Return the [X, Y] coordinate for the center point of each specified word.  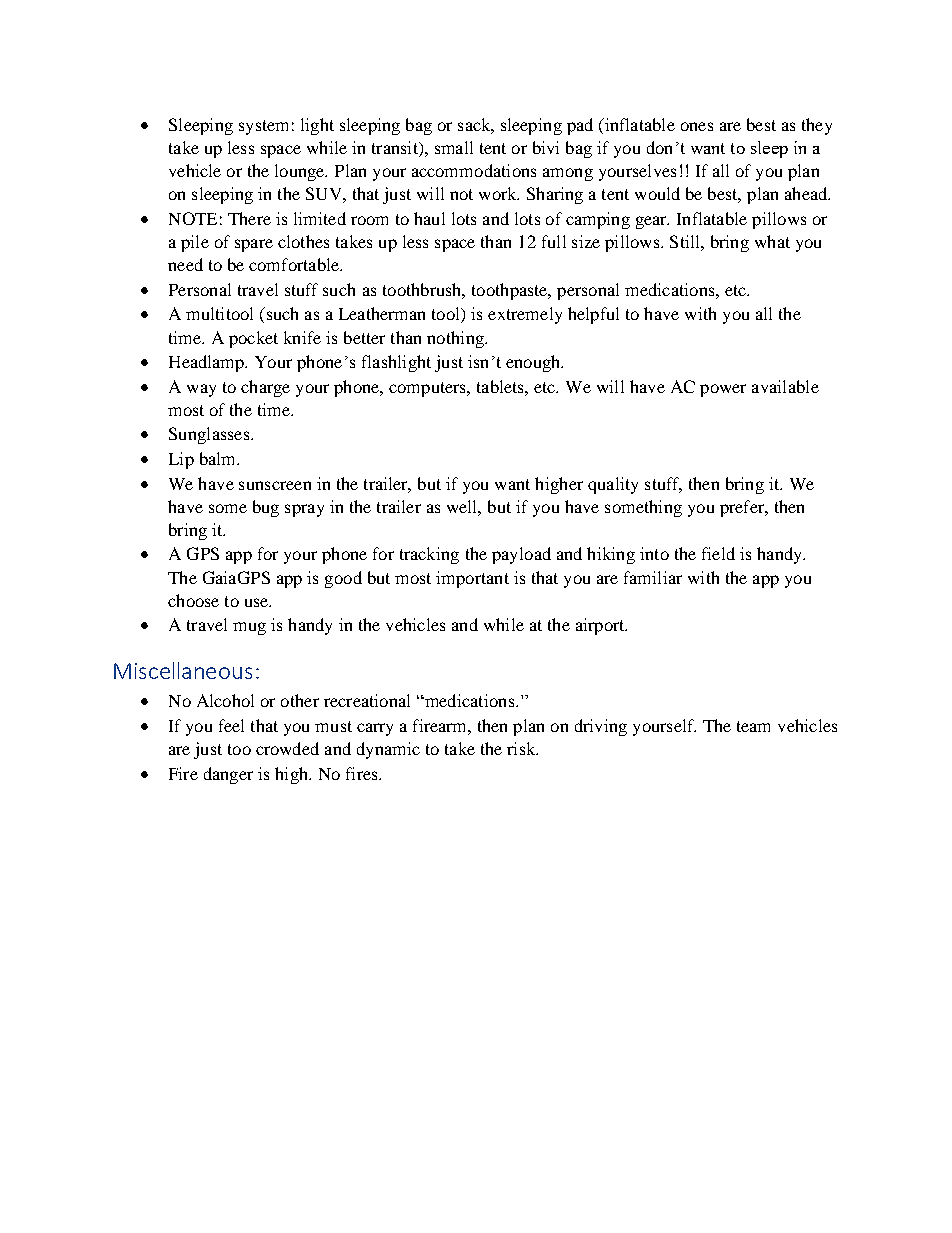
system [263, 127]
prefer [743, 508]
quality [613, 485]
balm [219, 458]
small [454, 147]
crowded [287, 748]
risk [522, 748]
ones [697, 126]
